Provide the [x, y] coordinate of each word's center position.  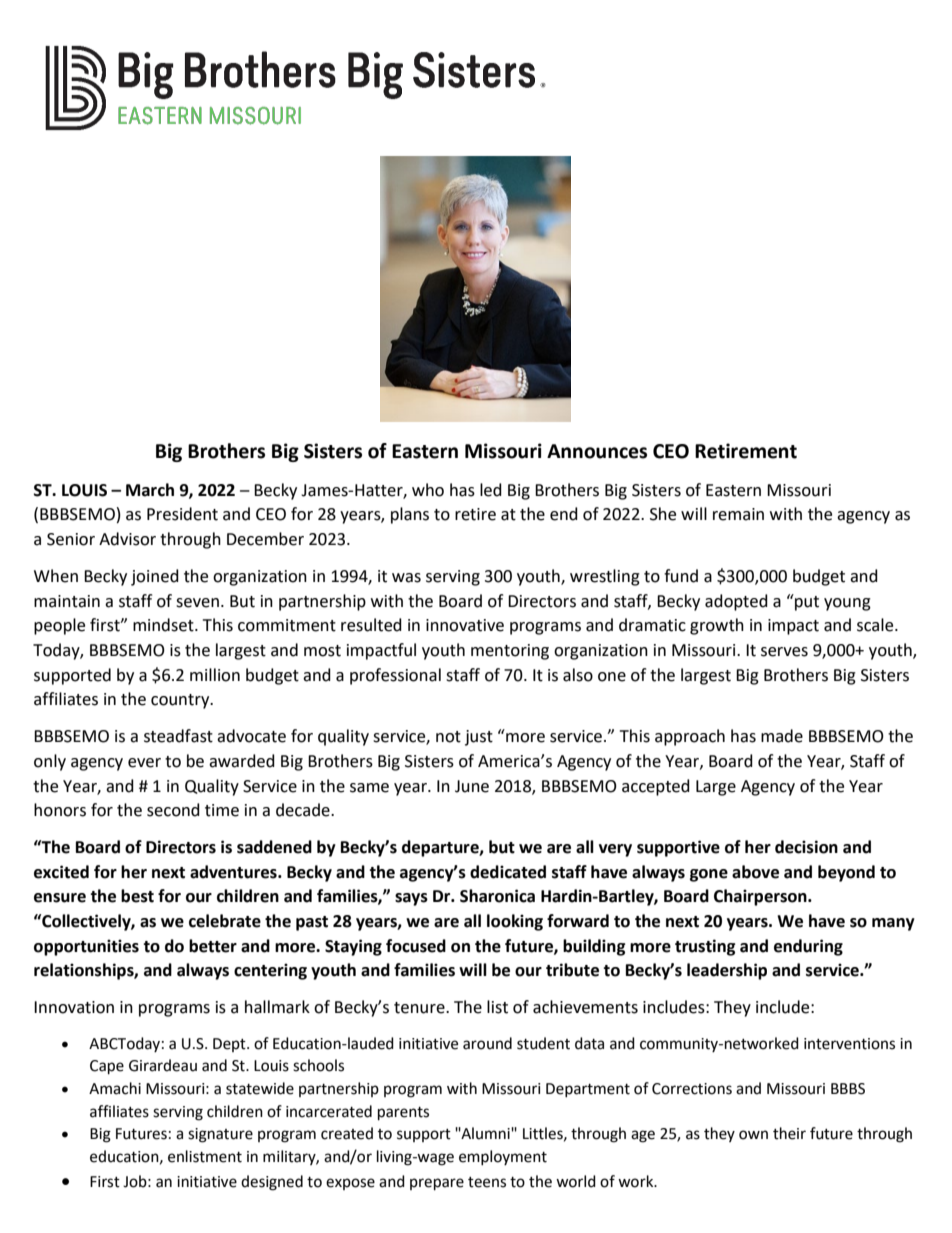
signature [220, 1135]
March [150, 490]
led [491, 490]
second [173, 810]
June [472, 786]
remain [738, 514]
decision [806, 847]
